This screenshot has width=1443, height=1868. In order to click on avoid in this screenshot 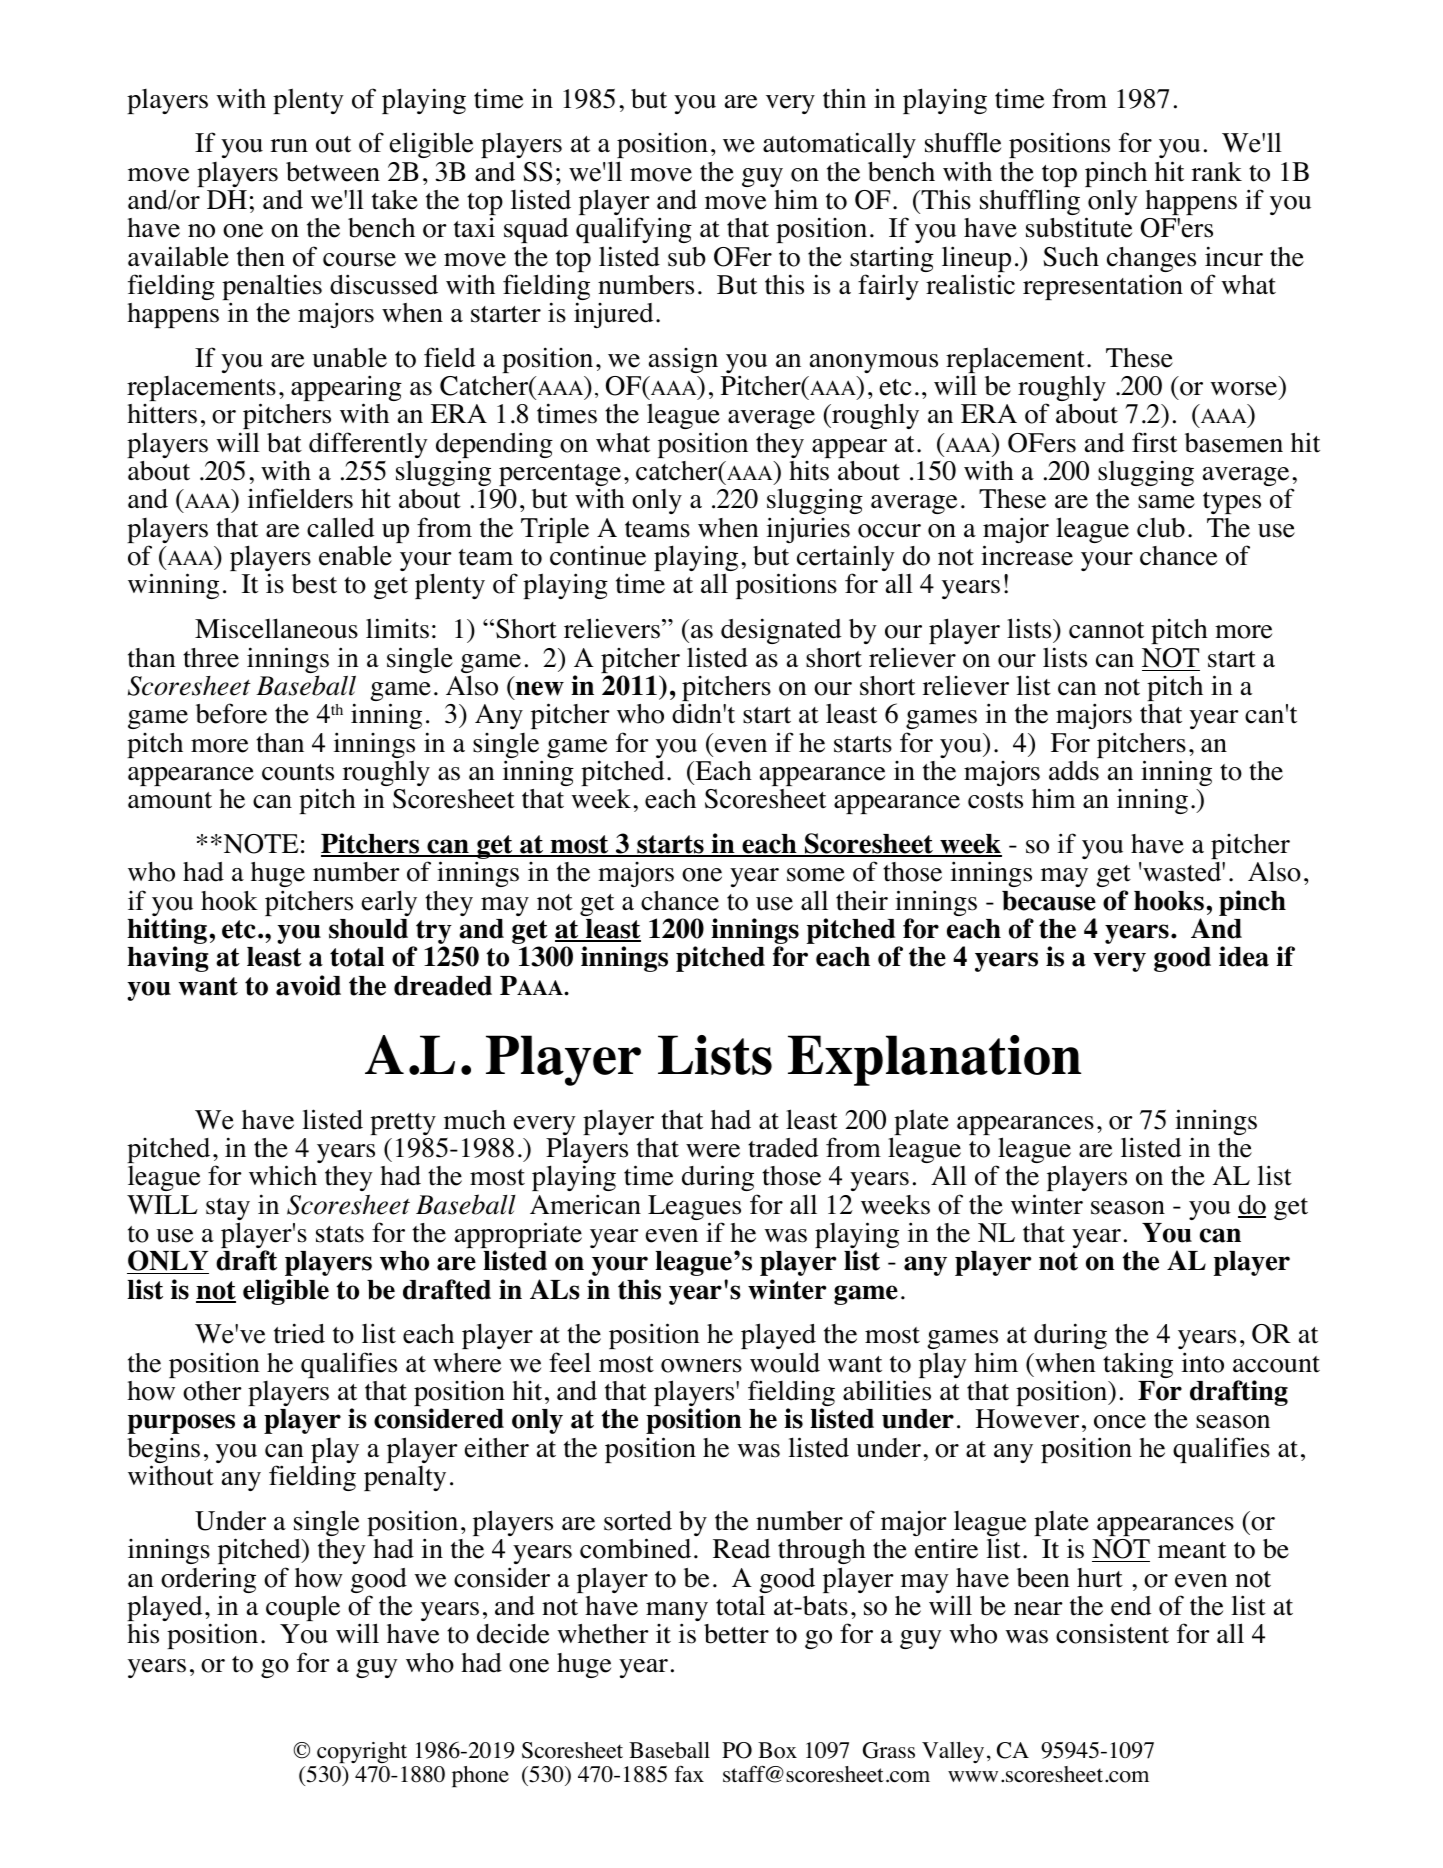, I will do `click(308, 985)`.
